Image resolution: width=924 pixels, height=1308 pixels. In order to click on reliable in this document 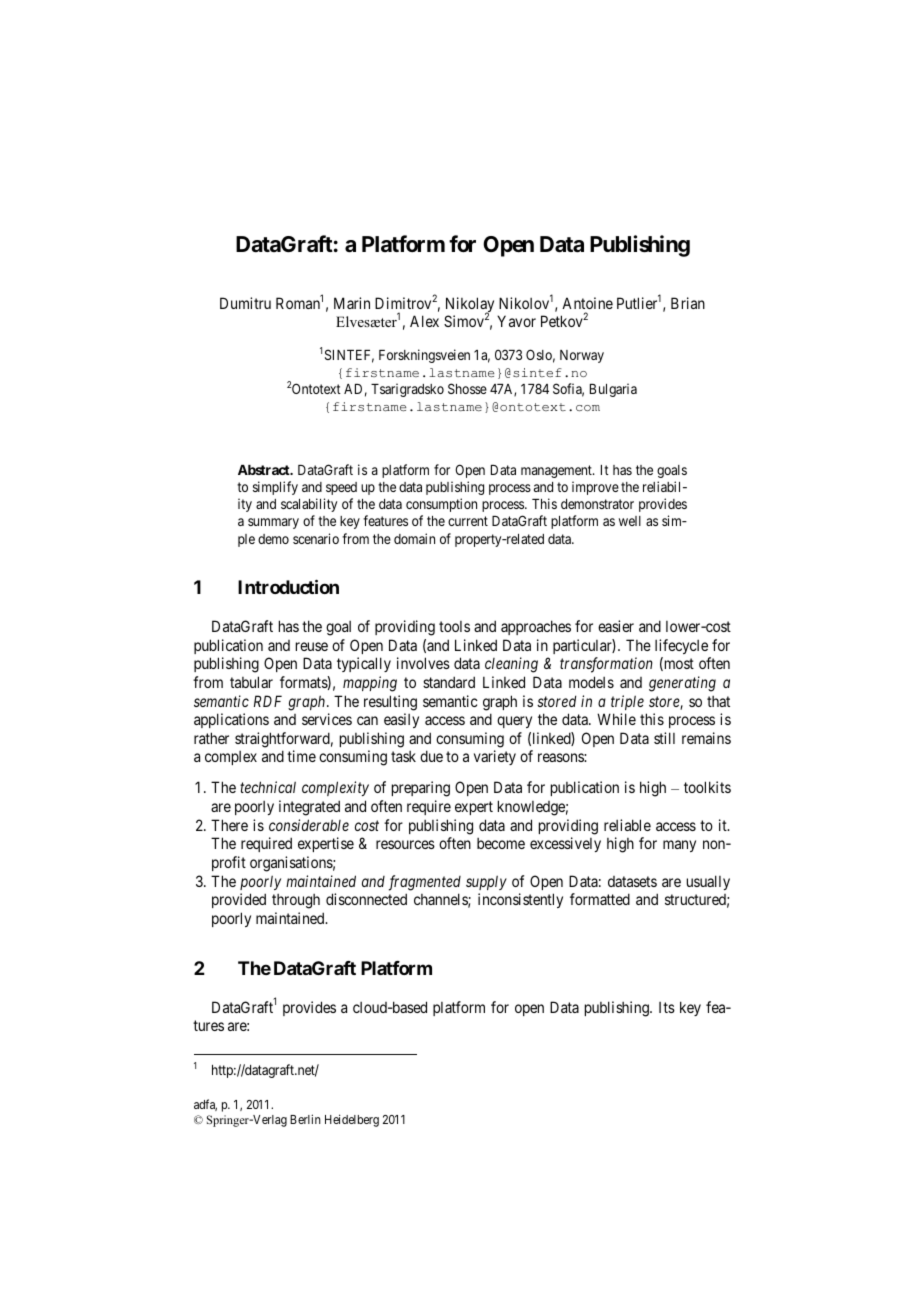, I will do `click(627, 825)`.
